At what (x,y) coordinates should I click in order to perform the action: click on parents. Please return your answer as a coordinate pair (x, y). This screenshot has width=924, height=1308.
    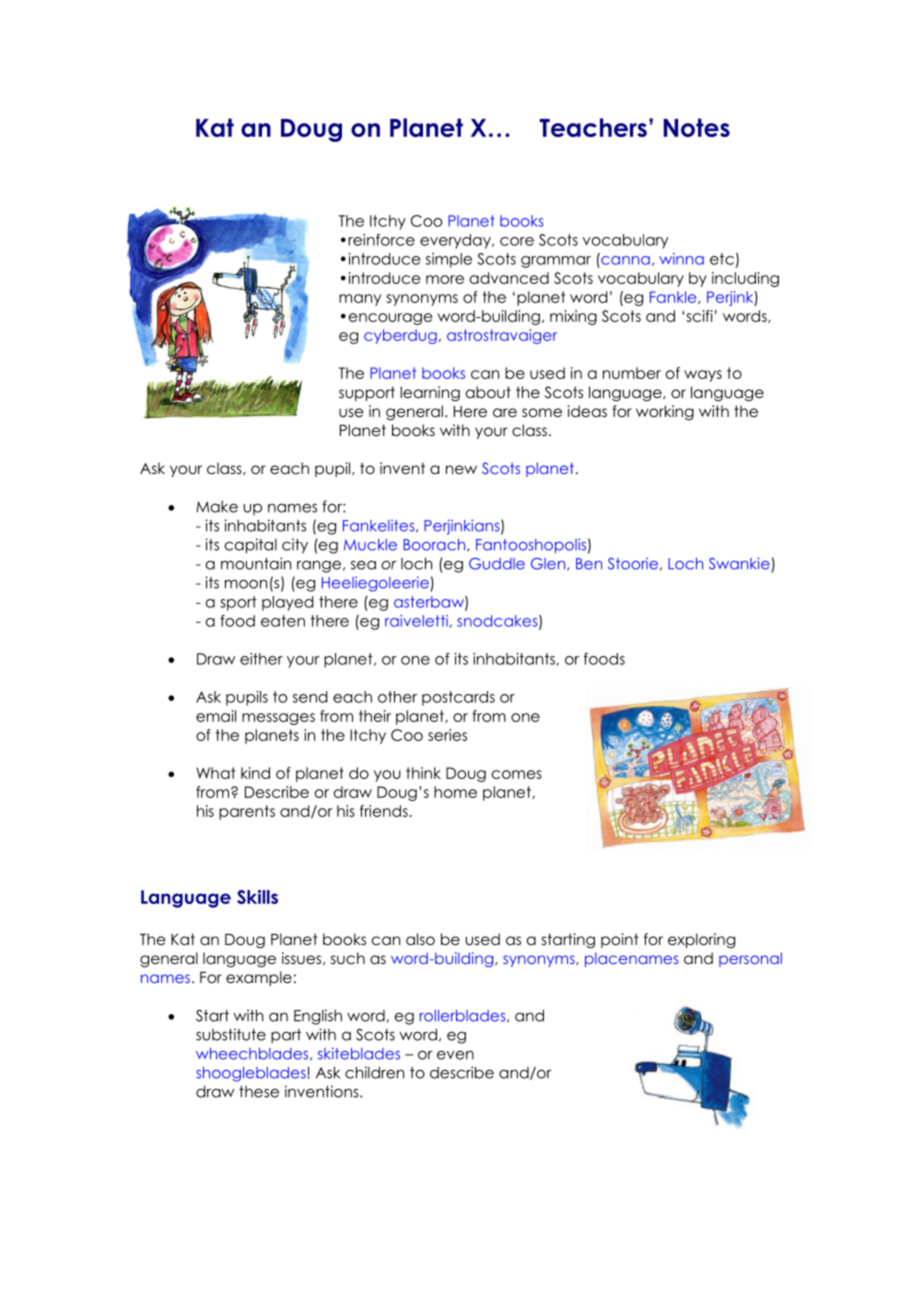
    Looking at the image, I should click on (247, 812).
